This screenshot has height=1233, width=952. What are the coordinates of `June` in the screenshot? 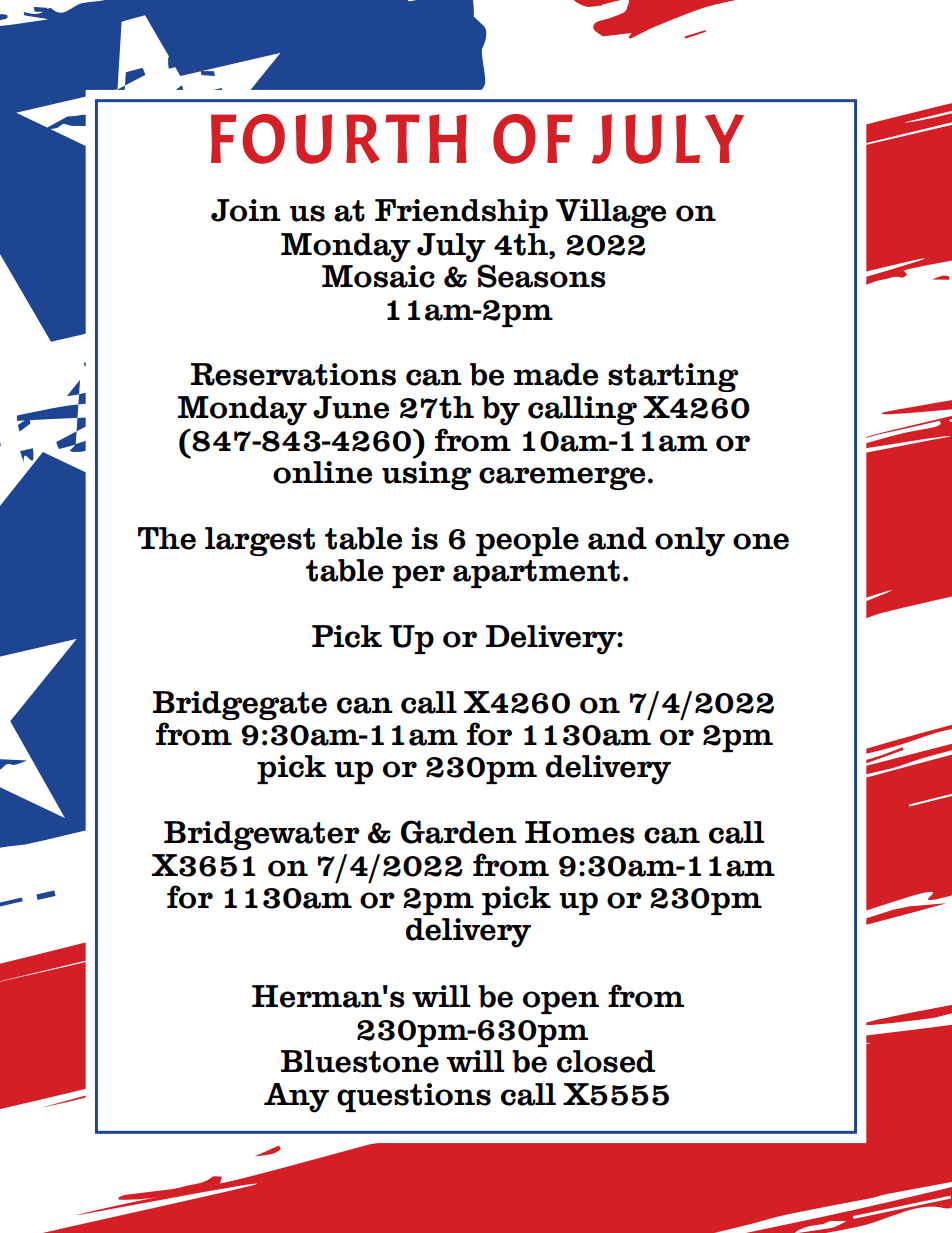 It's located at (351, 407).
